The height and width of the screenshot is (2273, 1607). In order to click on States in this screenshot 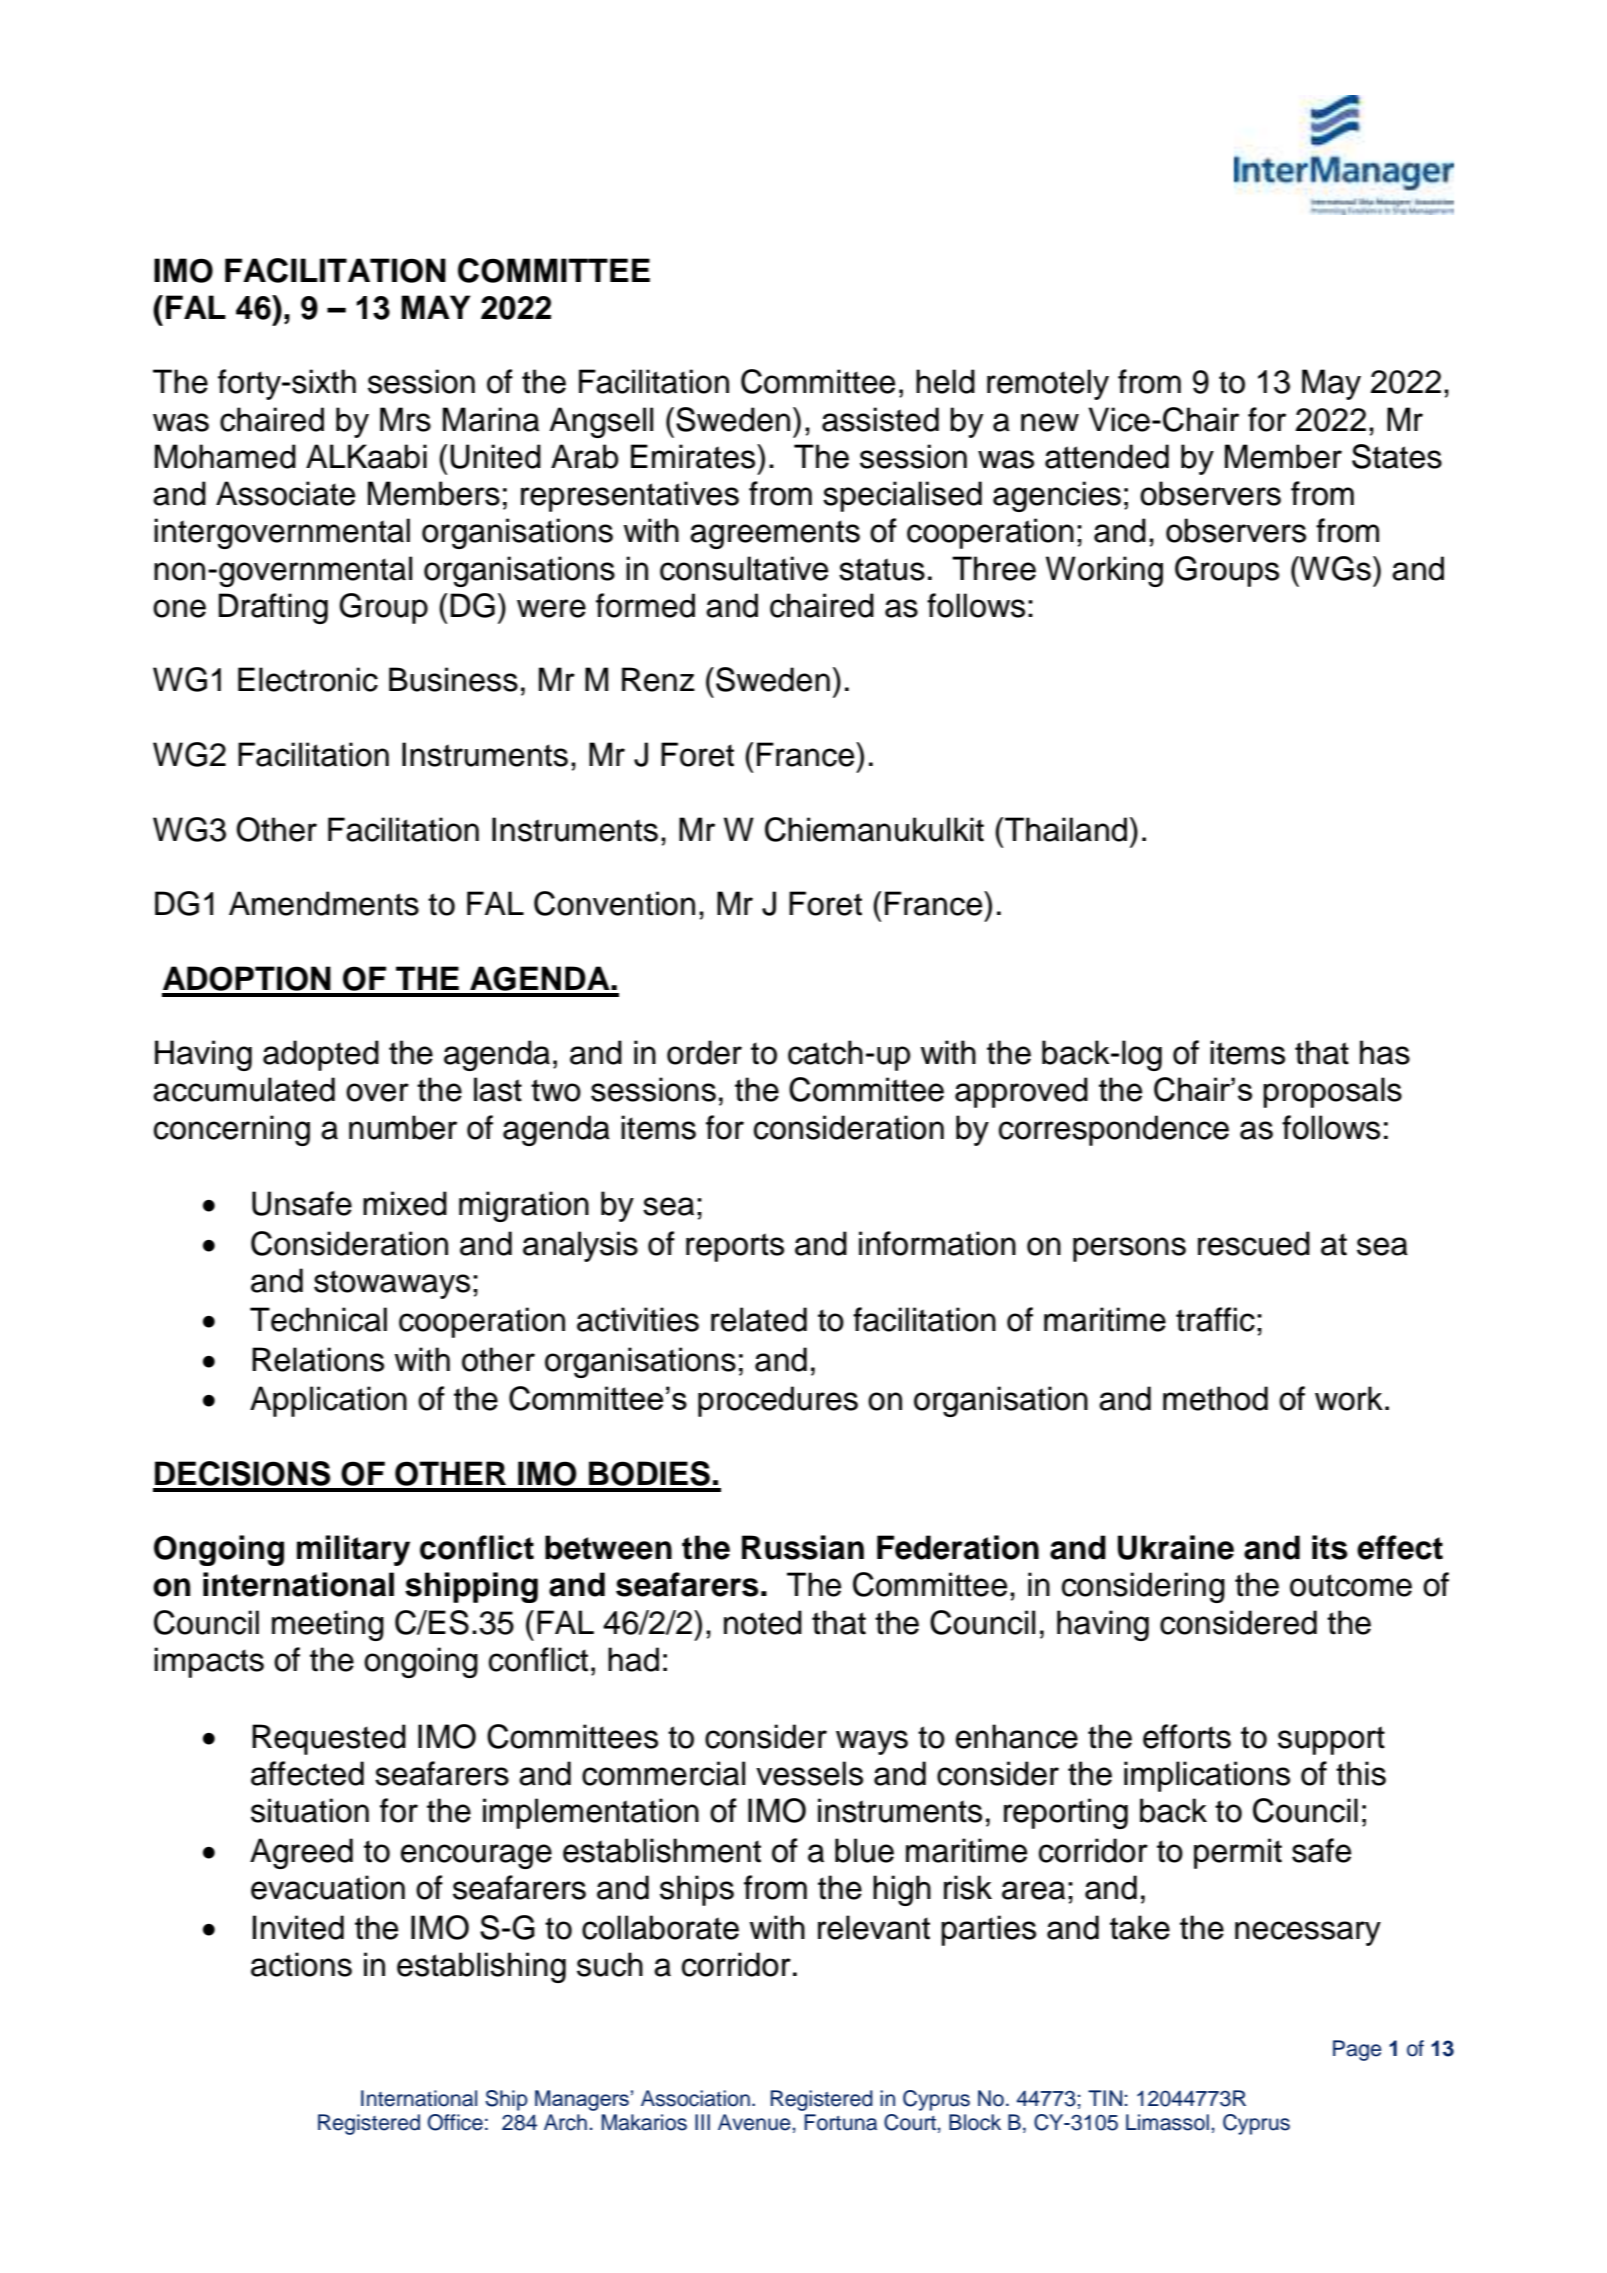, I will do `click(1397, 456)`.
